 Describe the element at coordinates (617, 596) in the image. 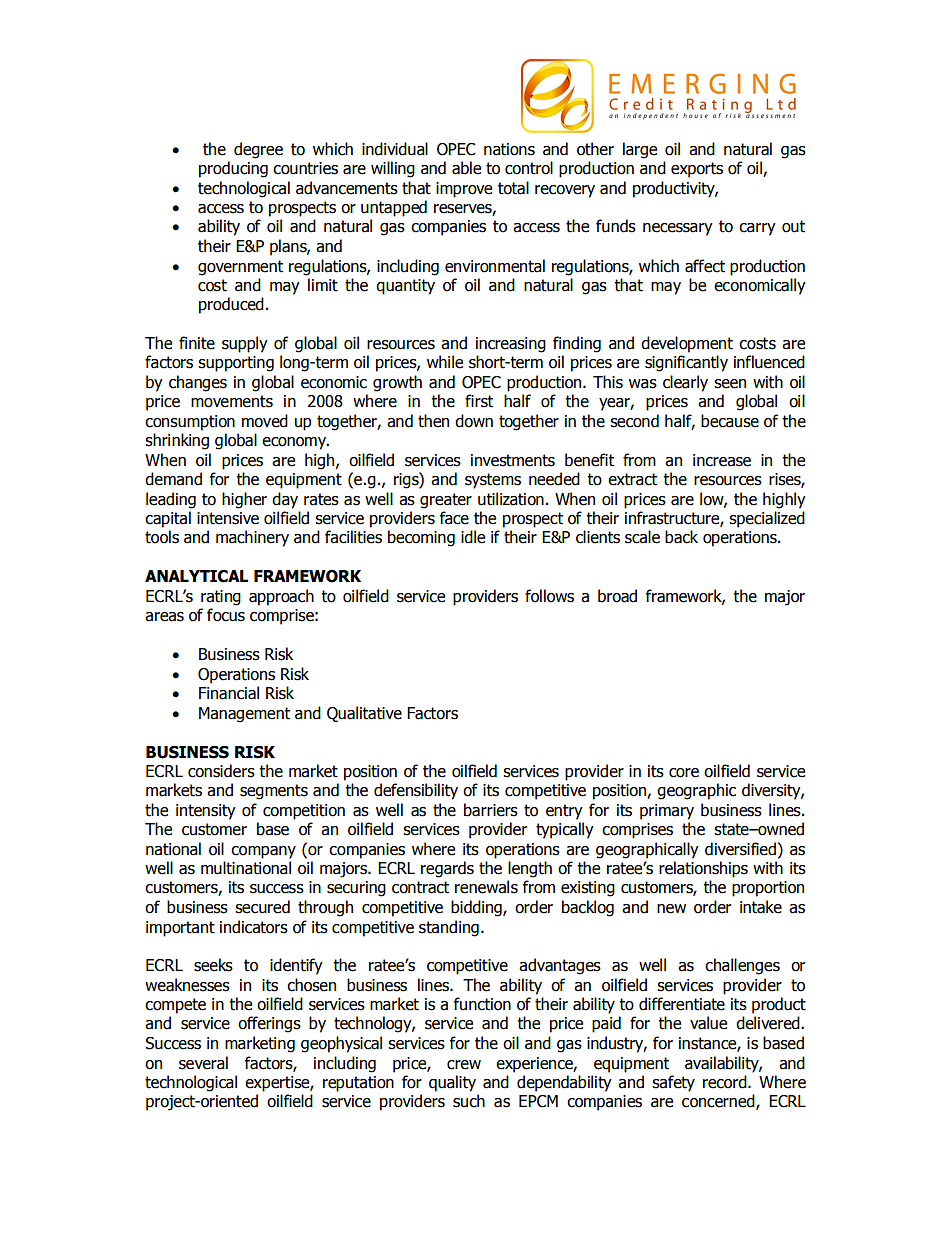

I see `broad` at that location.
